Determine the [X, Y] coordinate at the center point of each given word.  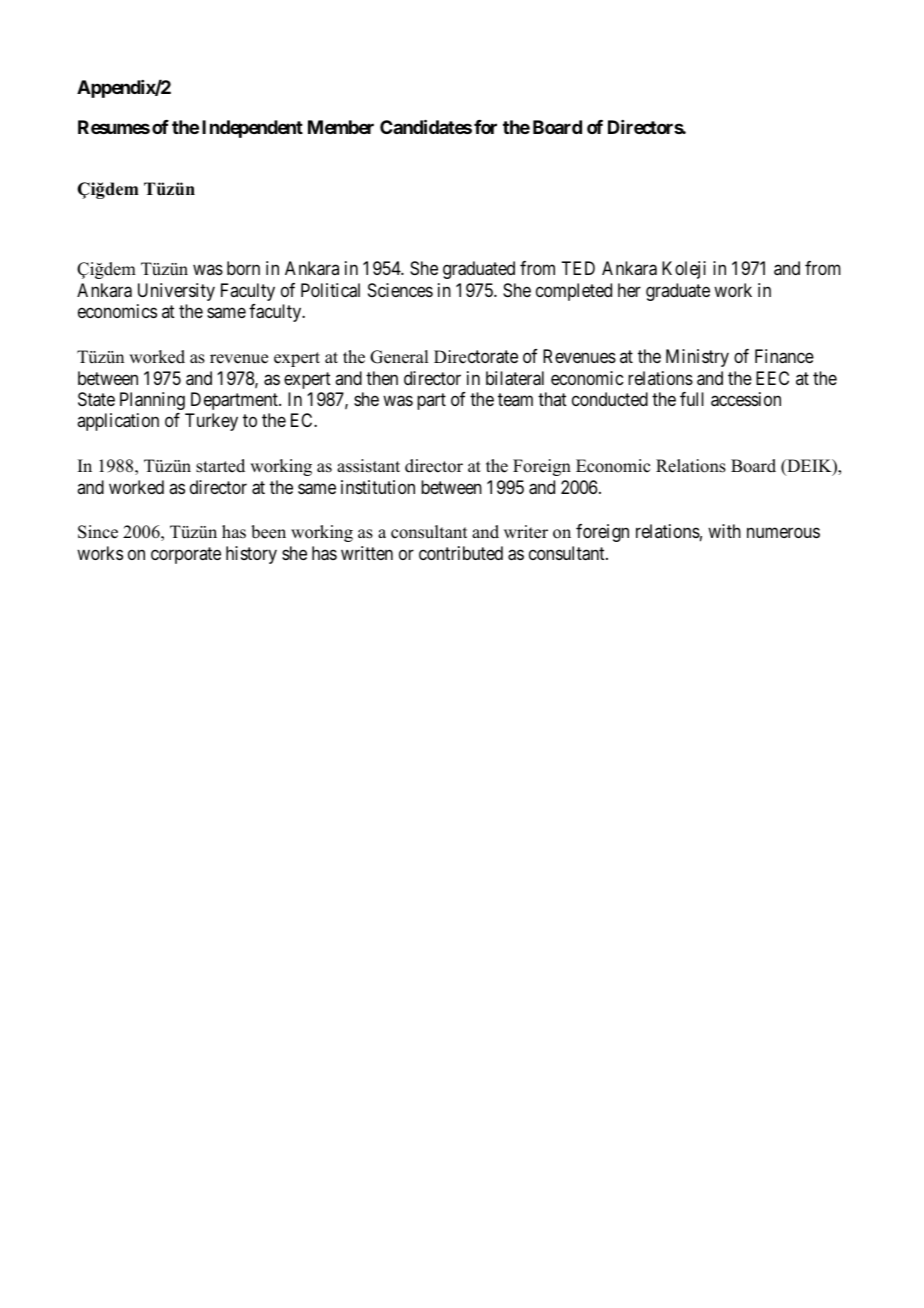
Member [341, 127]
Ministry [697, 358]
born [243, 268]
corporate [186, 555]
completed [574, 292]
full [692, 399]
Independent [252, 129]
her [629, 290]
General [399, 357]
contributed [461, 553]
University [176, 292]
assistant [368, 466]
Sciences [400, 290]
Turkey [211, 422]
